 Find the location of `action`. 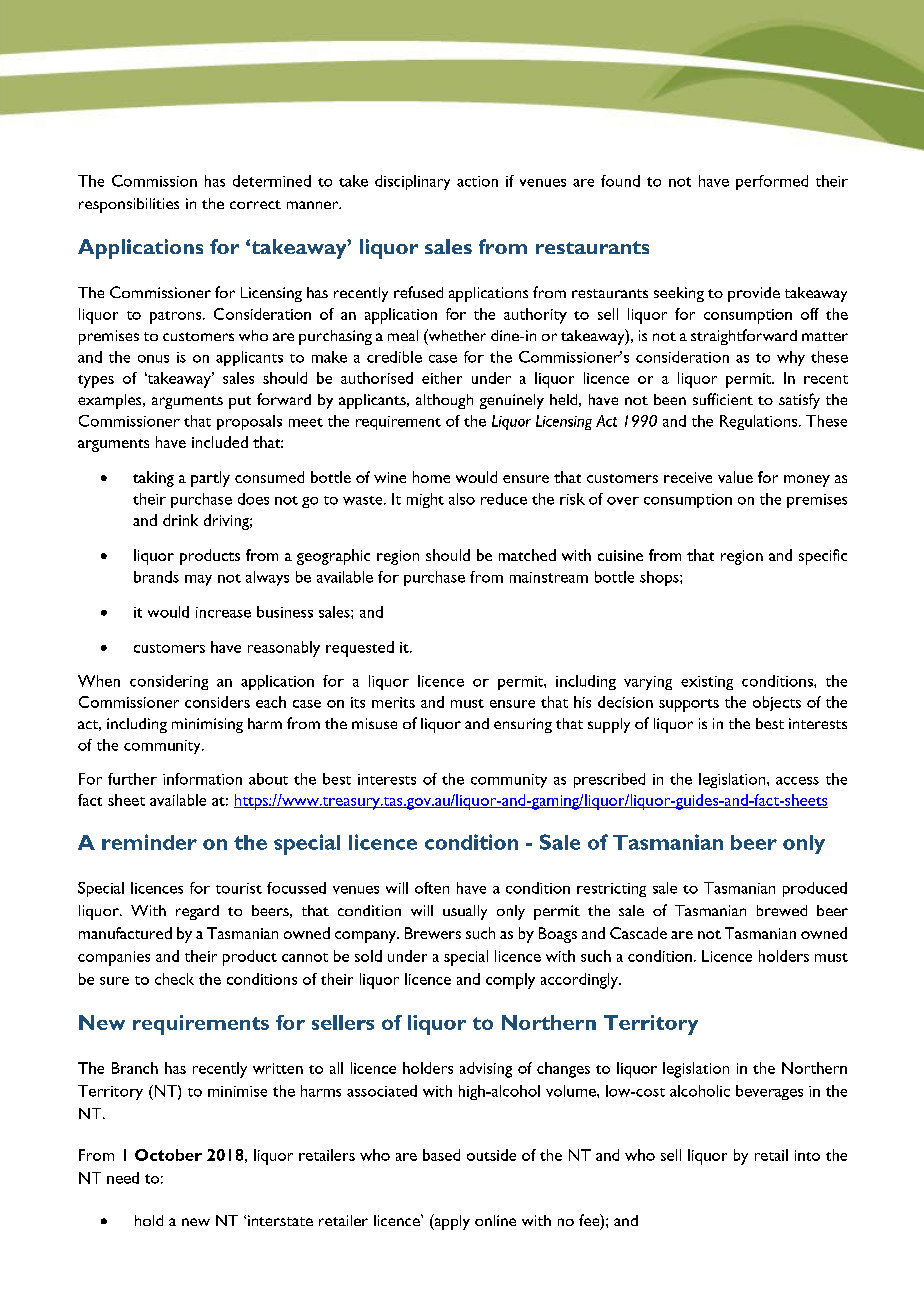

action is located at coordinates (477, 181).
